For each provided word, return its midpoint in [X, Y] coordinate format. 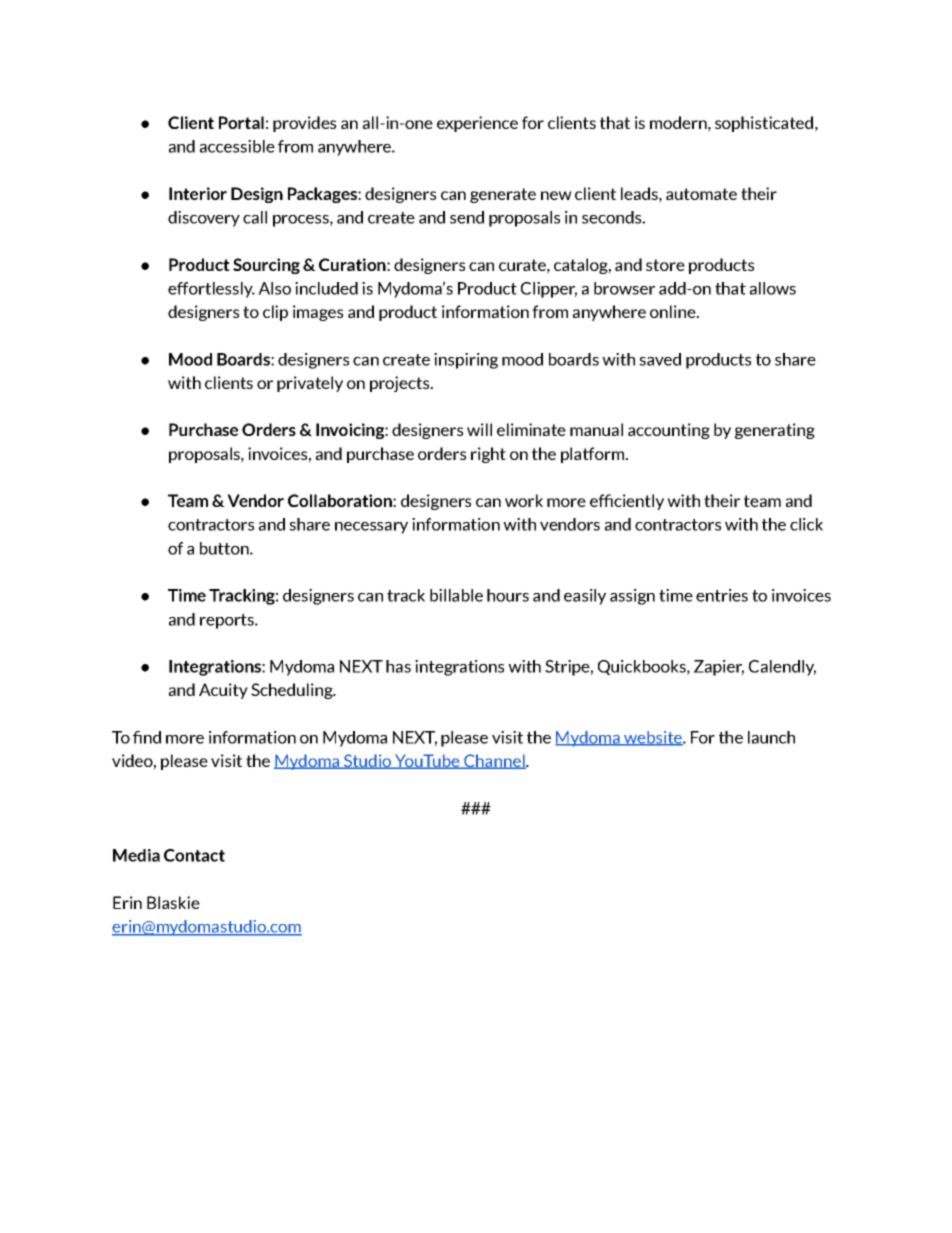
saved [660, 359]
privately [310, 384]
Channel [494, 761]
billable [456, 595]
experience [477, 124]
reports [228, 621]
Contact [194, 855]
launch [771, 737]
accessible [237, 146]
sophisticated [764, 124]
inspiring [466, 361]
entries [722, 595]
